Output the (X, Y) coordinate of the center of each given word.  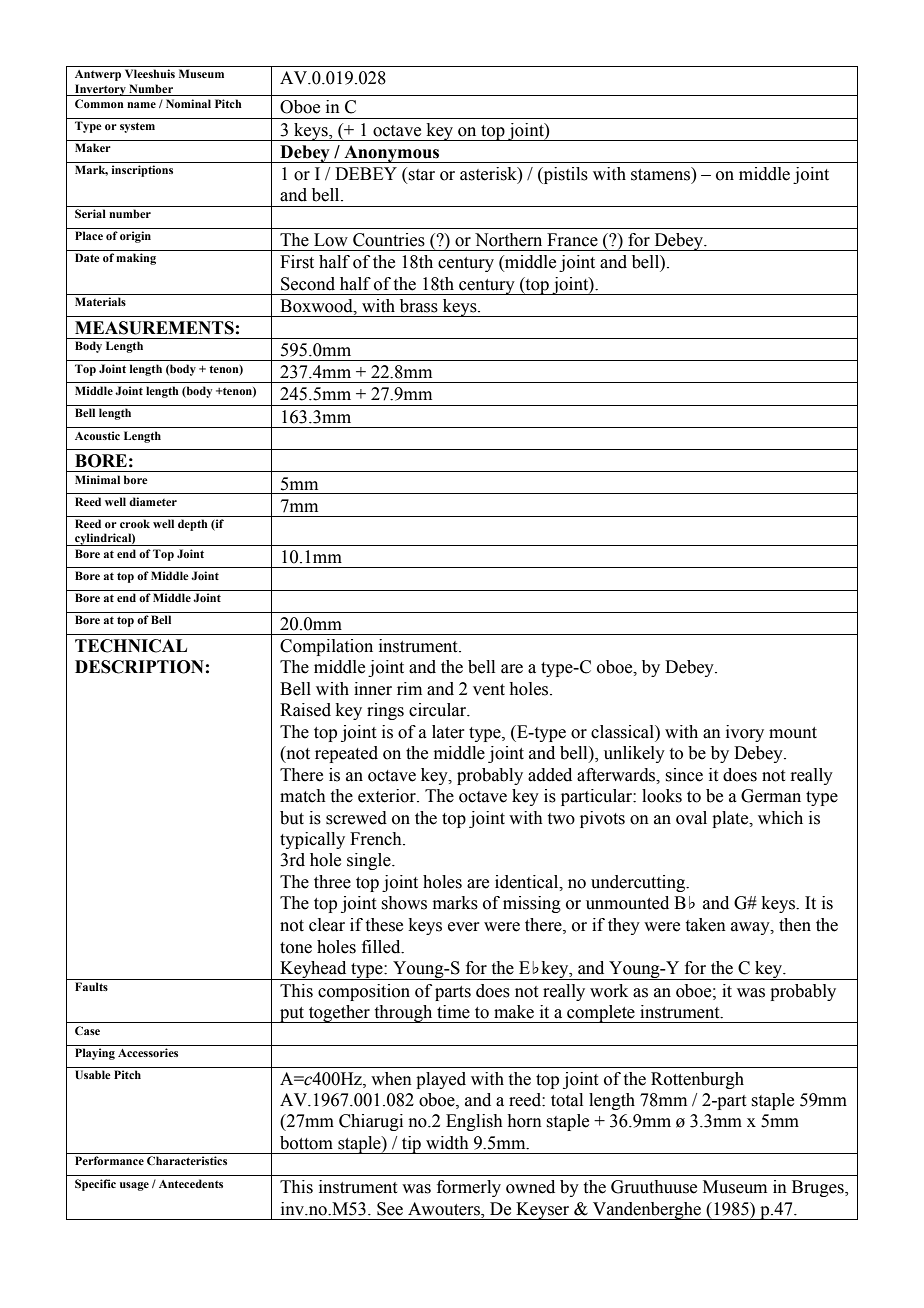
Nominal (188, 103)
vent (489, 690)
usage (134, 1186)
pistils (564, 175)
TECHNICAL (131, 646)
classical (623, 732)
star (421, 175)
